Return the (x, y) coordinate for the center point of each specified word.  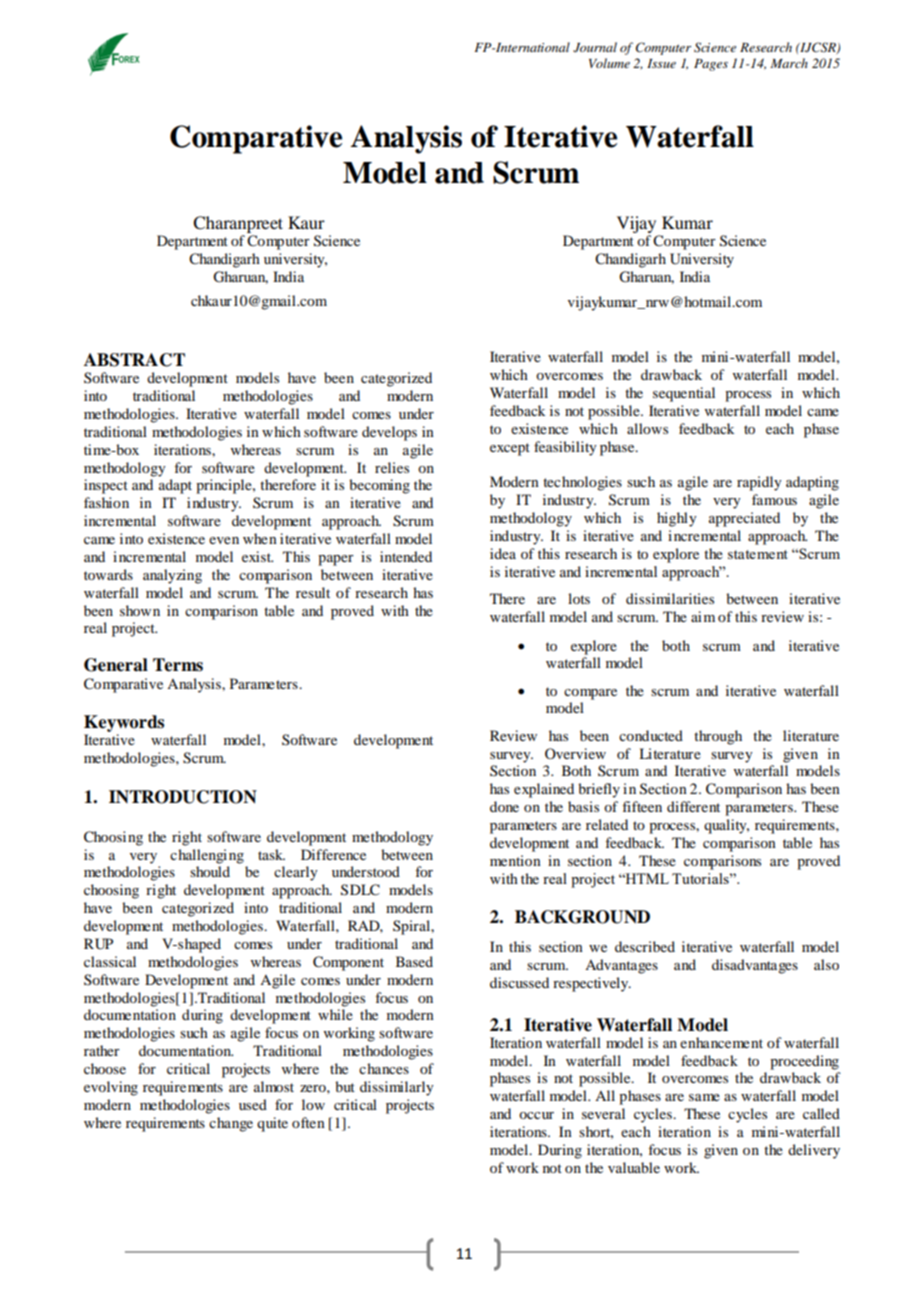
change (231, 1124)
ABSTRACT (134, 360)
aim (703, 616)
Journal (595, 47)
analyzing (172, 576)
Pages (711, 65)
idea (503, 553)
